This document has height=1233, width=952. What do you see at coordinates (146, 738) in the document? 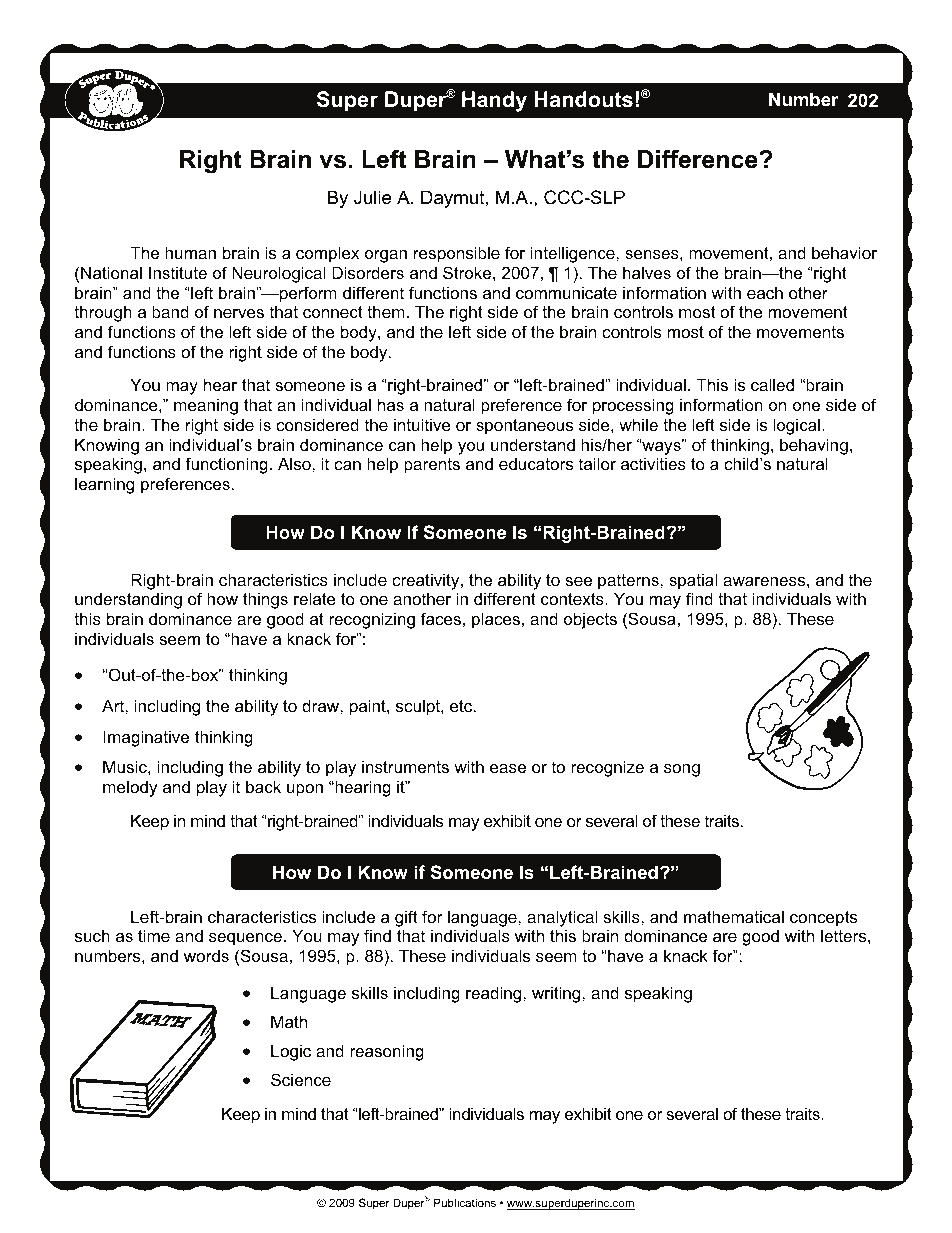
I see `Imaginative` at bounding box center [146, 738].
